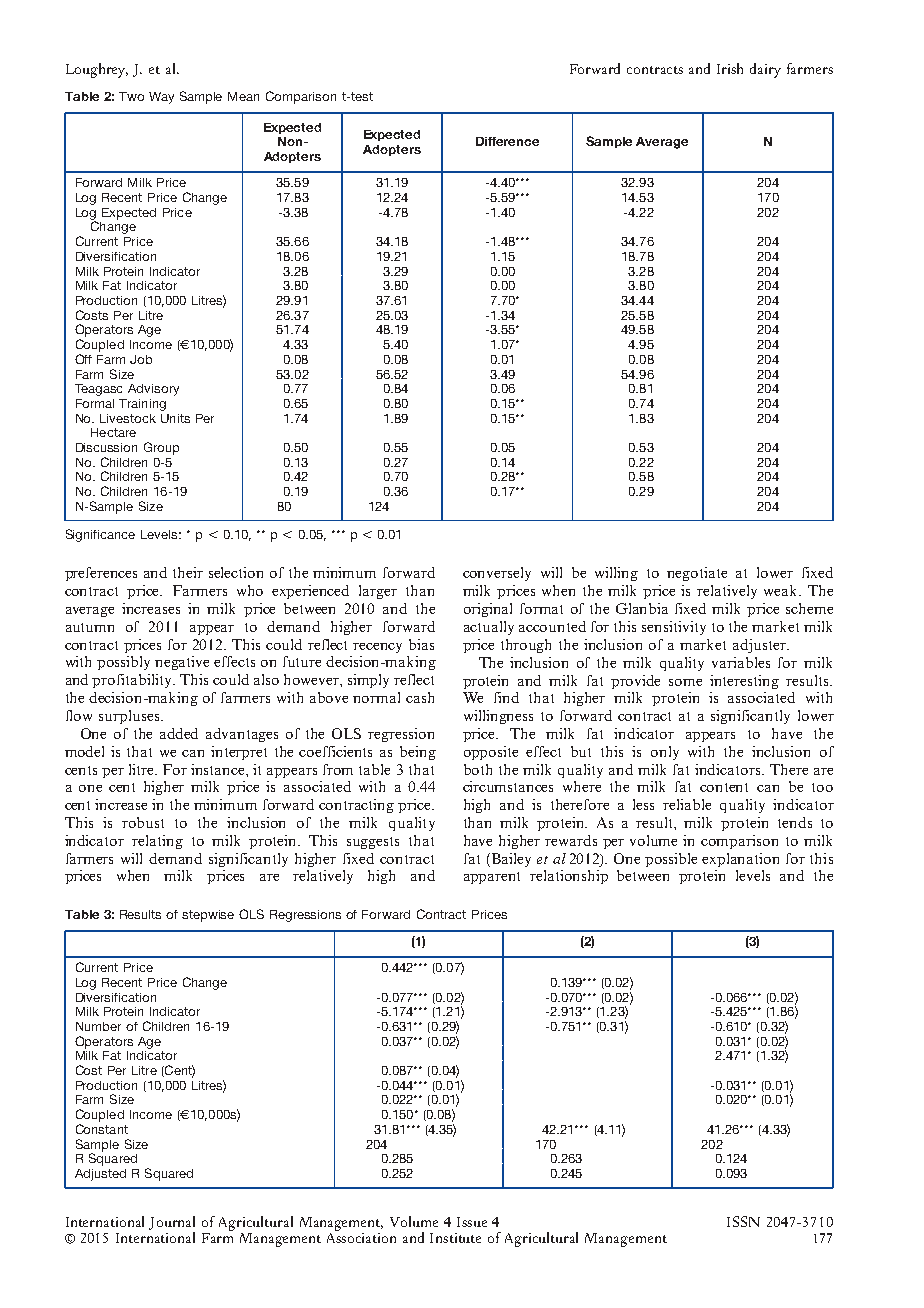 This image has width=924, height=1308. I want to click on Difference, so click(507, 141).
